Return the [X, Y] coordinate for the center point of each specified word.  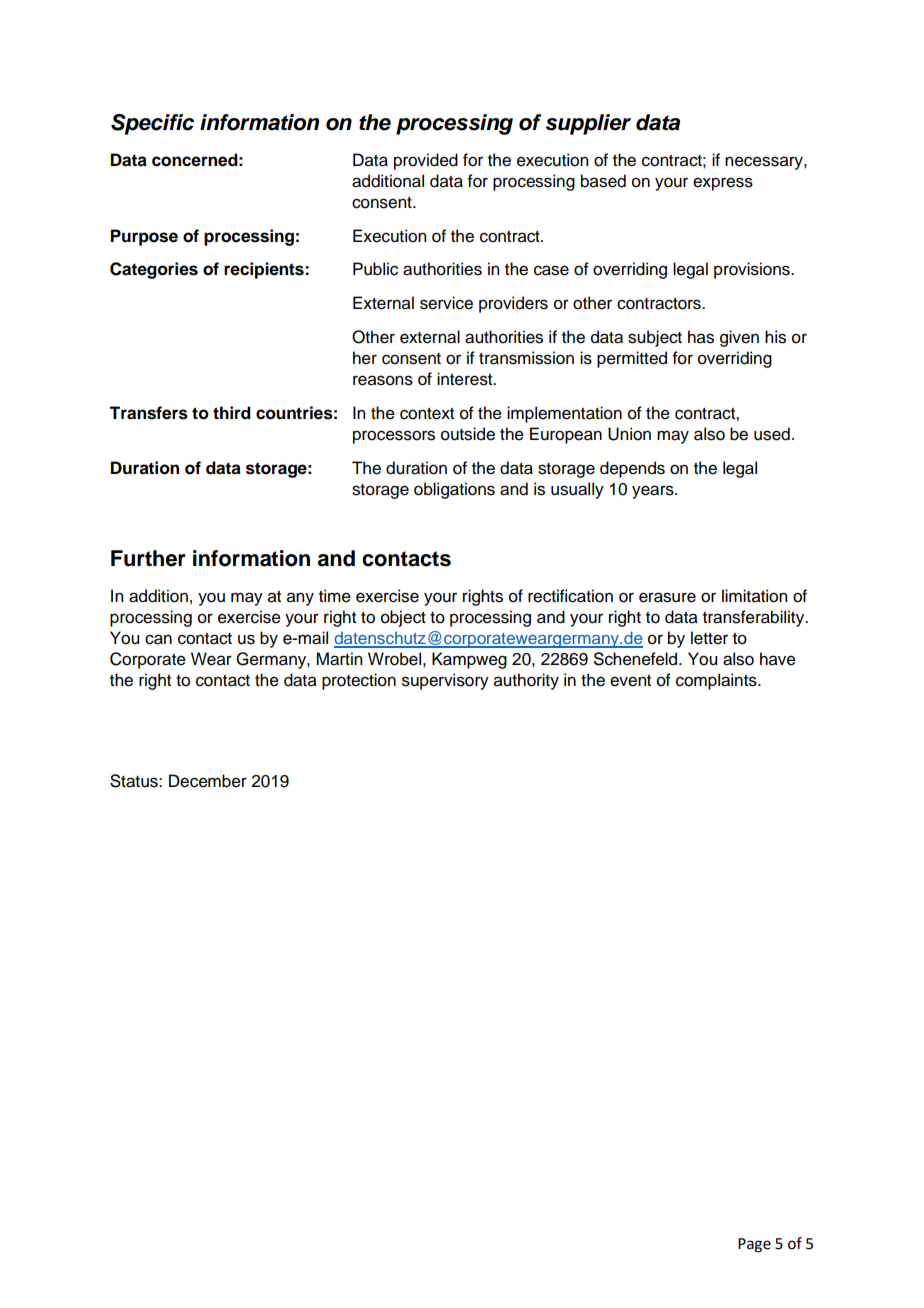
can [158, 639]
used [772, 434]
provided [426, 161]
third [232, 413]
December [208, 781]
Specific [152, 124]
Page [754, 1245]
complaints [717, 681]
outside [468, 434]
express [723, 184]
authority [526, 681]
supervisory [445, 681]
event [630, 681]
